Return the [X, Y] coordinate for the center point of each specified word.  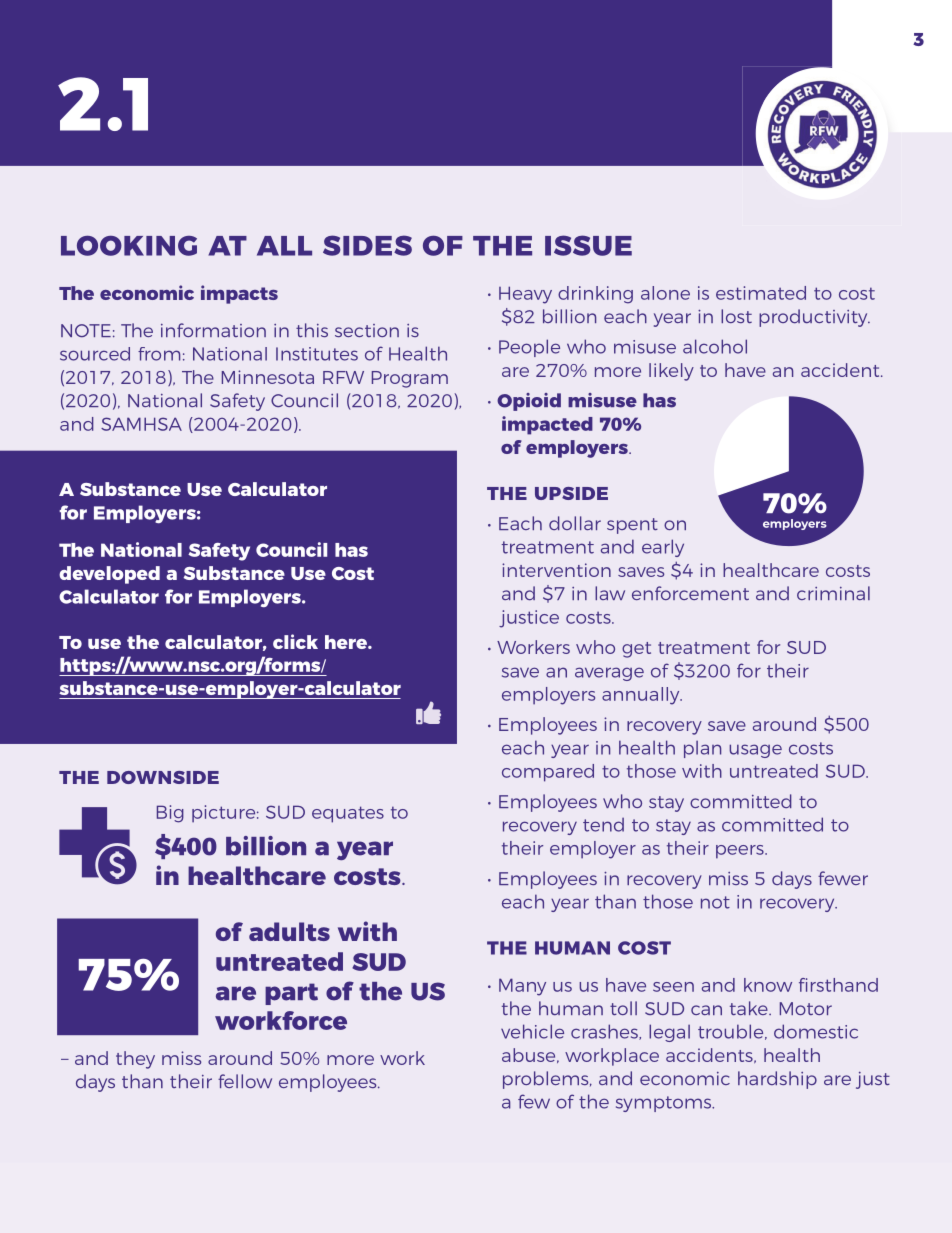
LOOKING [129, 246]
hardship [777, 1080]
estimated [761, 293]
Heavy [525, 295]
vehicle [532, 1031]
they [135, 1060]
